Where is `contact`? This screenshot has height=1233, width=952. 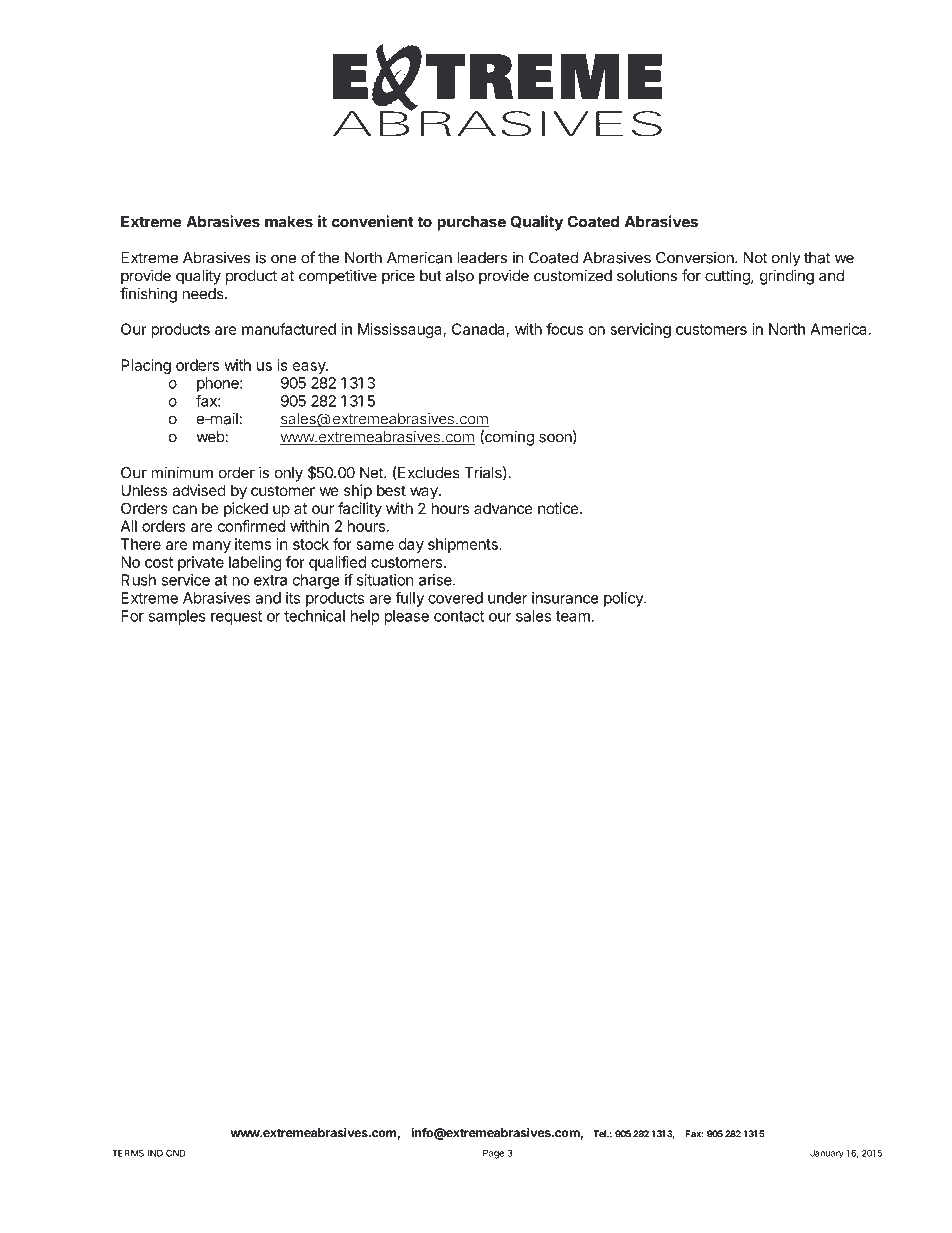
contact is located at coordinates (459, 616).
